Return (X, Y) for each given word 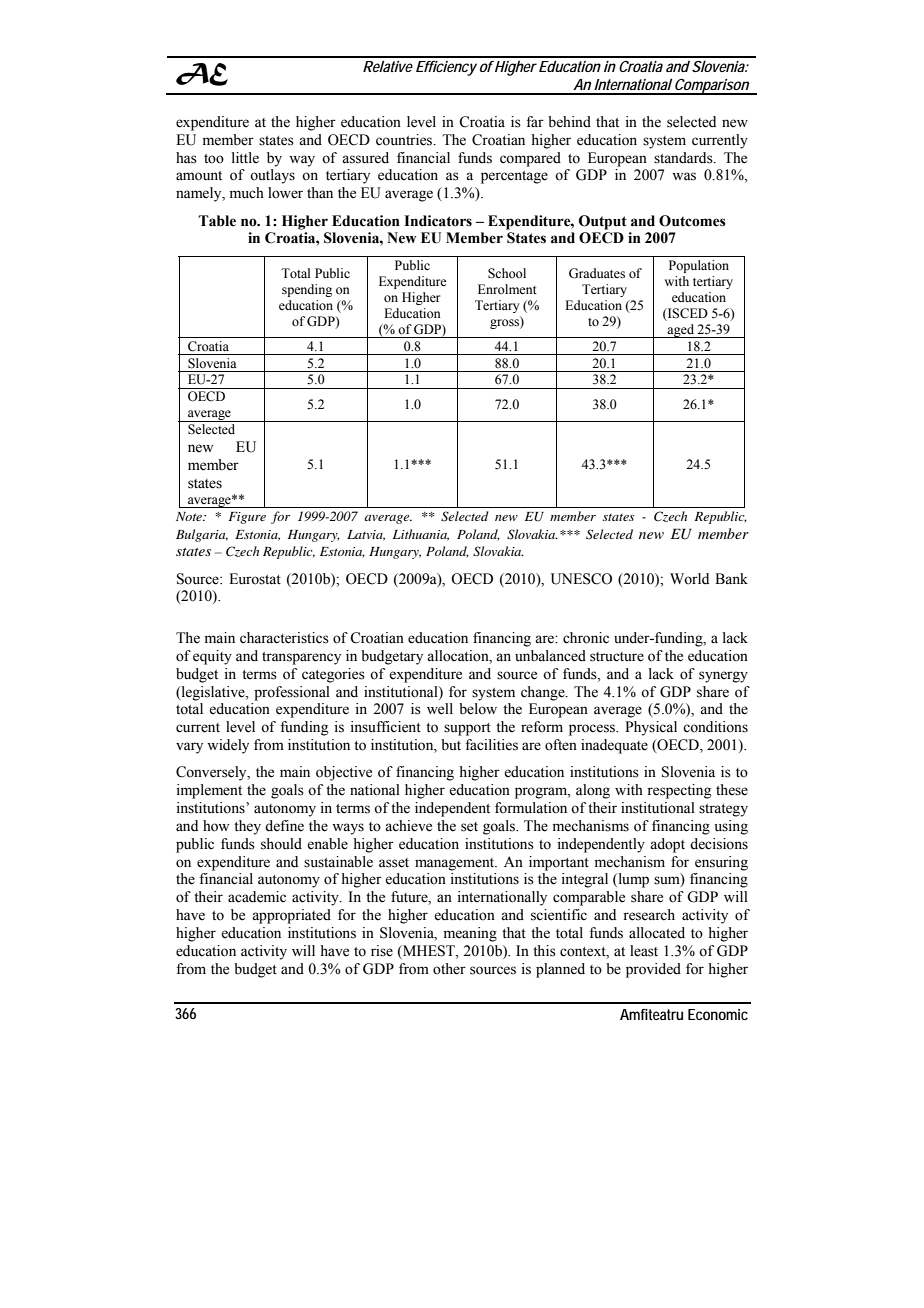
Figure (247, 518)
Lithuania (421, 535)
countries (405, 140)
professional (292, 693)
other (449, 969)
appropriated (291, 916)
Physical (651, 728)
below (478, 709)
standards (684, 158)
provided (653, 970)
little (245, 158)
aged (681, 331)
